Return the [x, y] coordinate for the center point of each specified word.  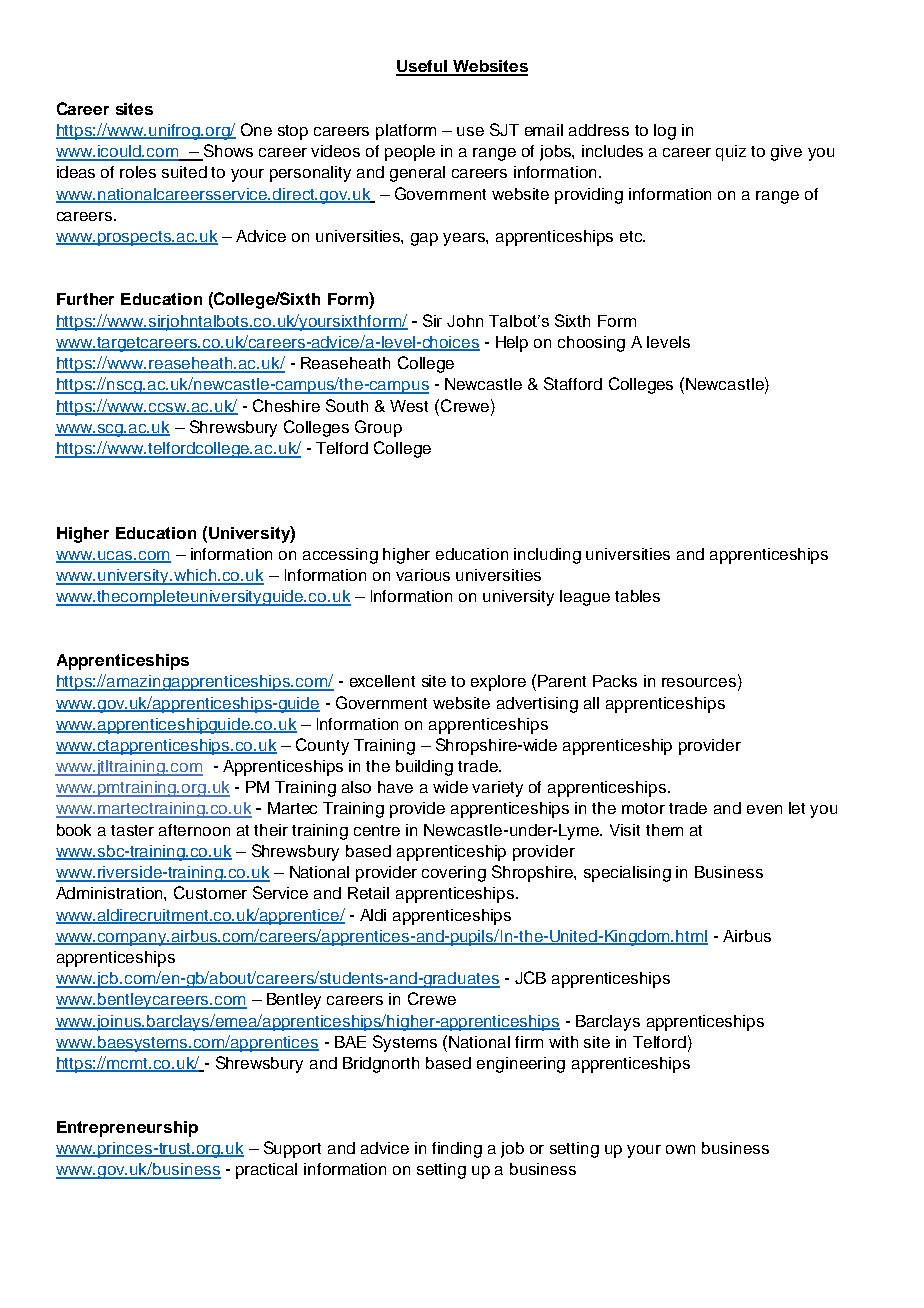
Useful [423, 67]
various [423, 575]
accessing [340, 556]
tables [637, 596]
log [665, 132]
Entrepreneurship [127, 1129]
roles [138, 172]
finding [457, 1150]
